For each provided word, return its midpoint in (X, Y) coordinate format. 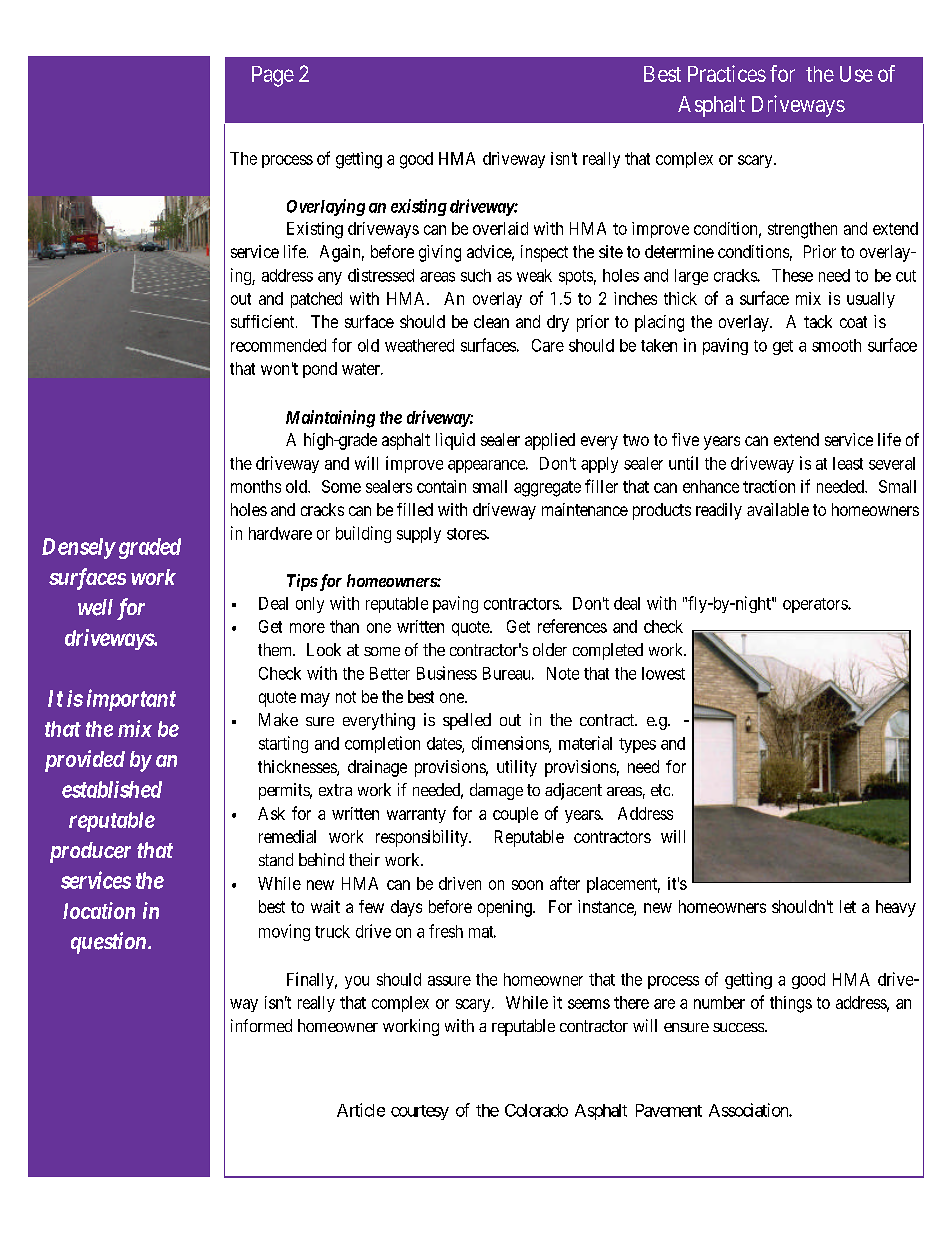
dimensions (511, 744)
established (112, 789)
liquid (455, 441)
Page (273, 76)
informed (261, 1025)
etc (660, 790)
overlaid (500, 228)
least (848, 463)
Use (856, 74)
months (256, 486)
